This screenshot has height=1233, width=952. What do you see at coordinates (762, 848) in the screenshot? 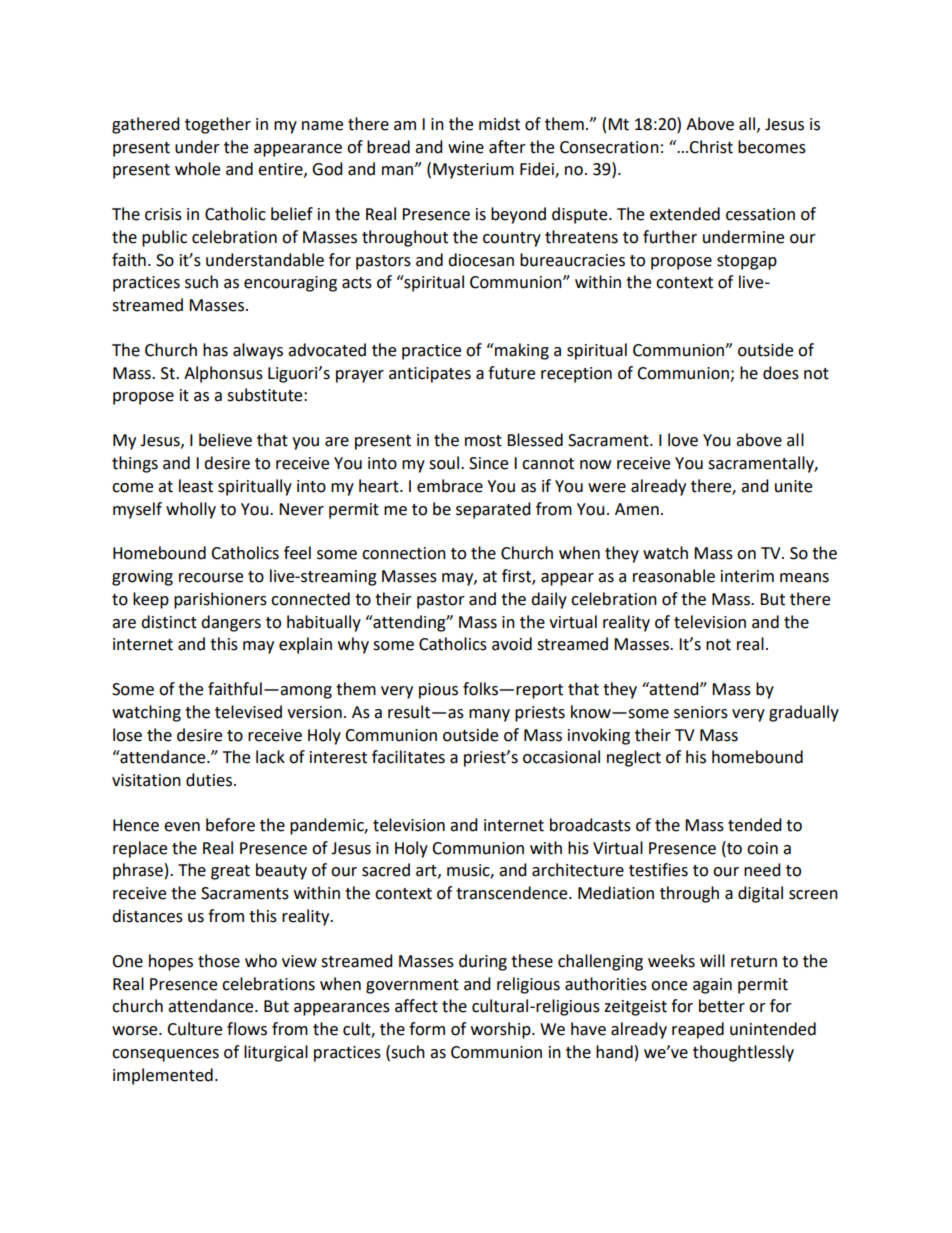
I see `coin` at bounding box center [762, 848].
